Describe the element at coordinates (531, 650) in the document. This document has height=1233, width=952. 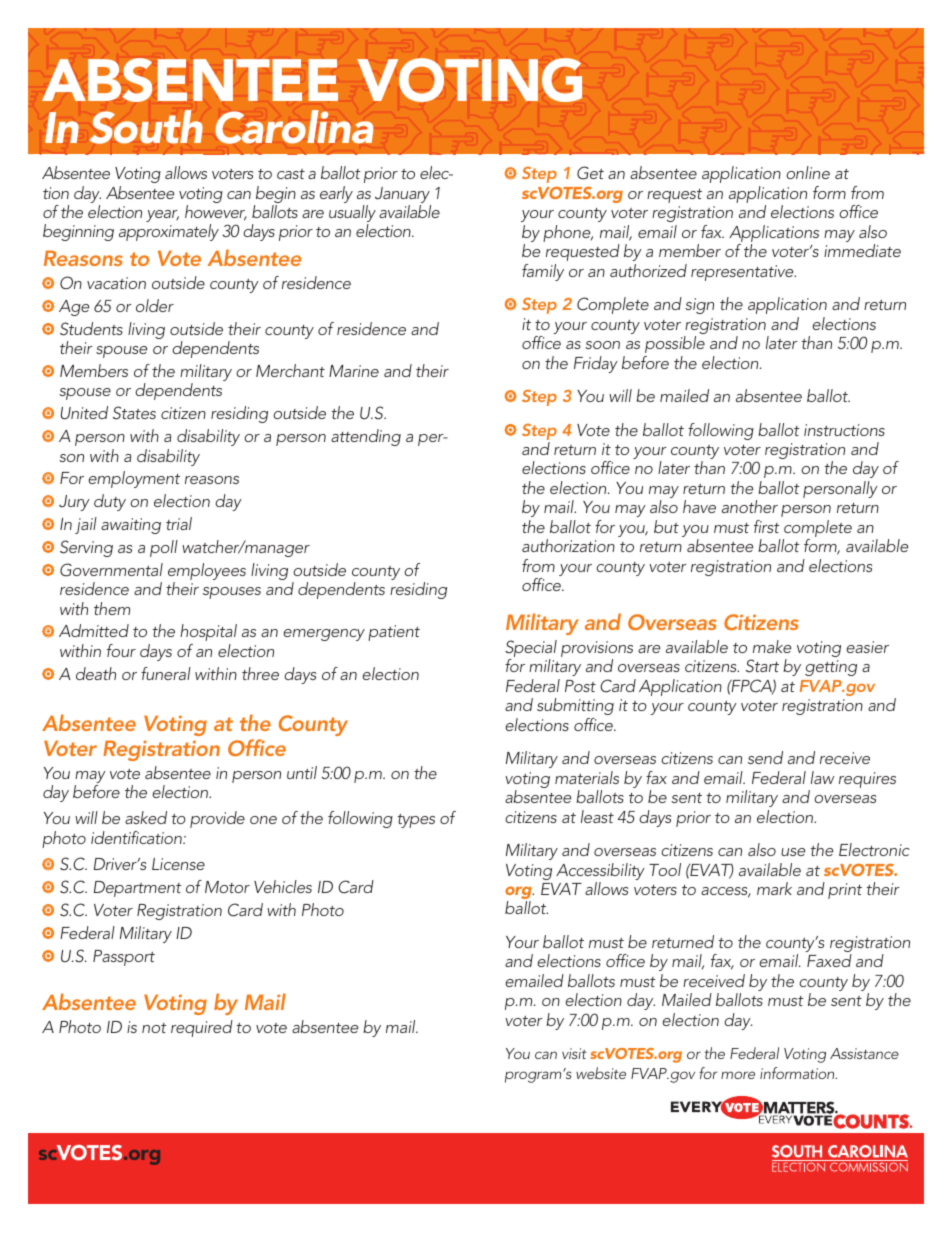
I see `Special` at that location.
